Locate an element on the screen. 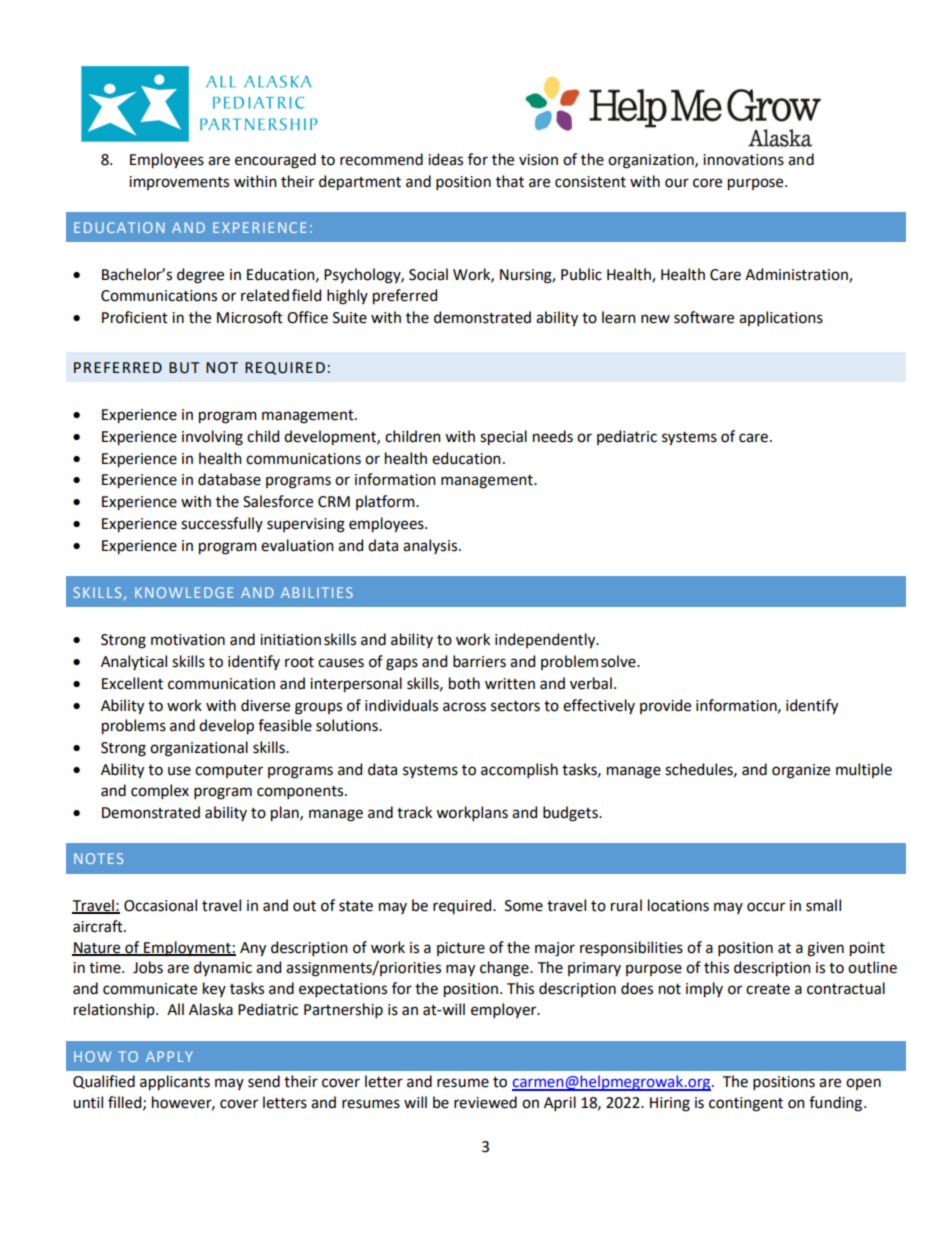 Image resolution: width=952 pixels, height=1233 pixels. that is located at coordinates (510, 181).
